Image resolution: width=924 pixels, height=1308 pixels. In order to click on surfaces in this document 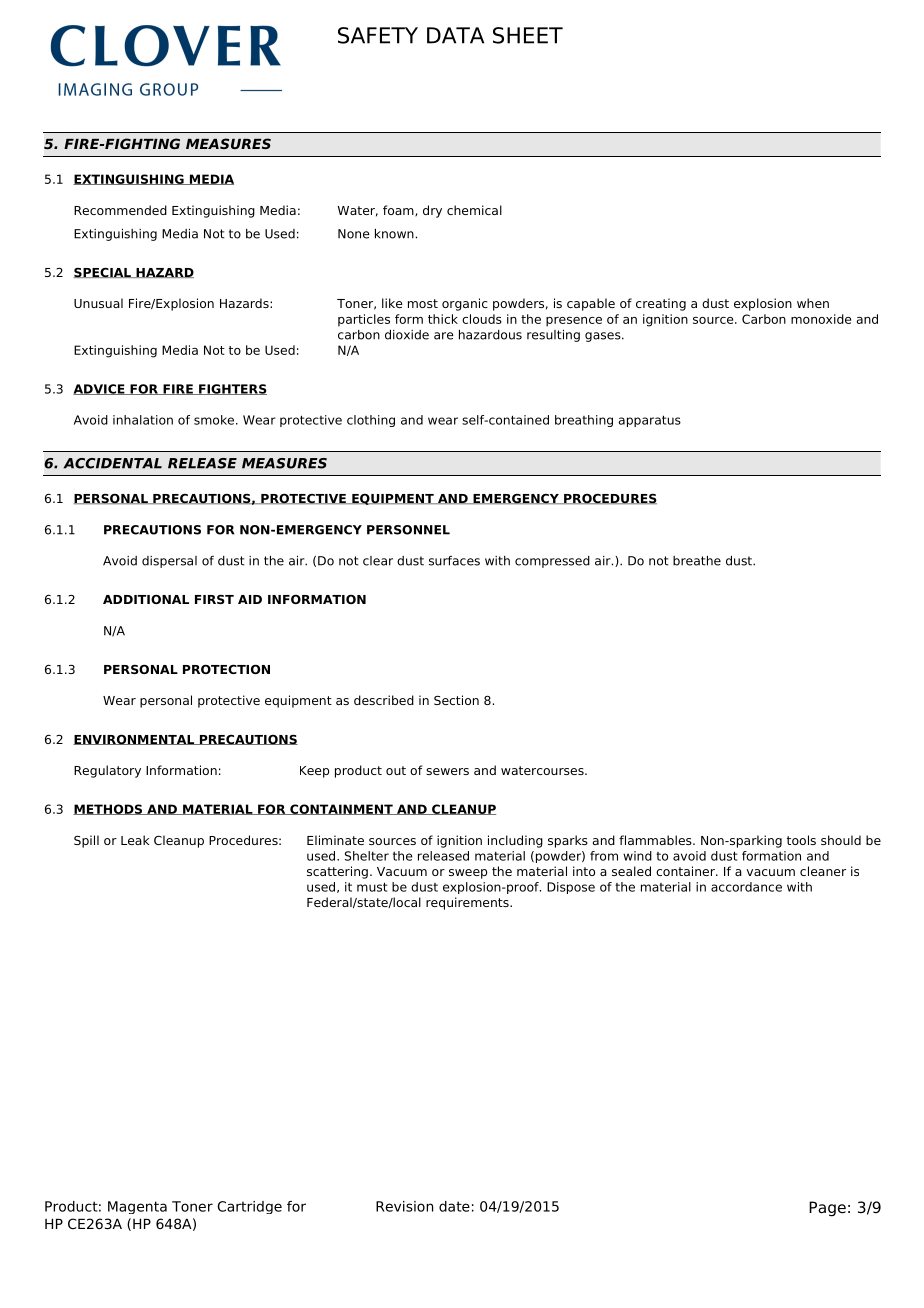, I will do `click(454, 561)`.
